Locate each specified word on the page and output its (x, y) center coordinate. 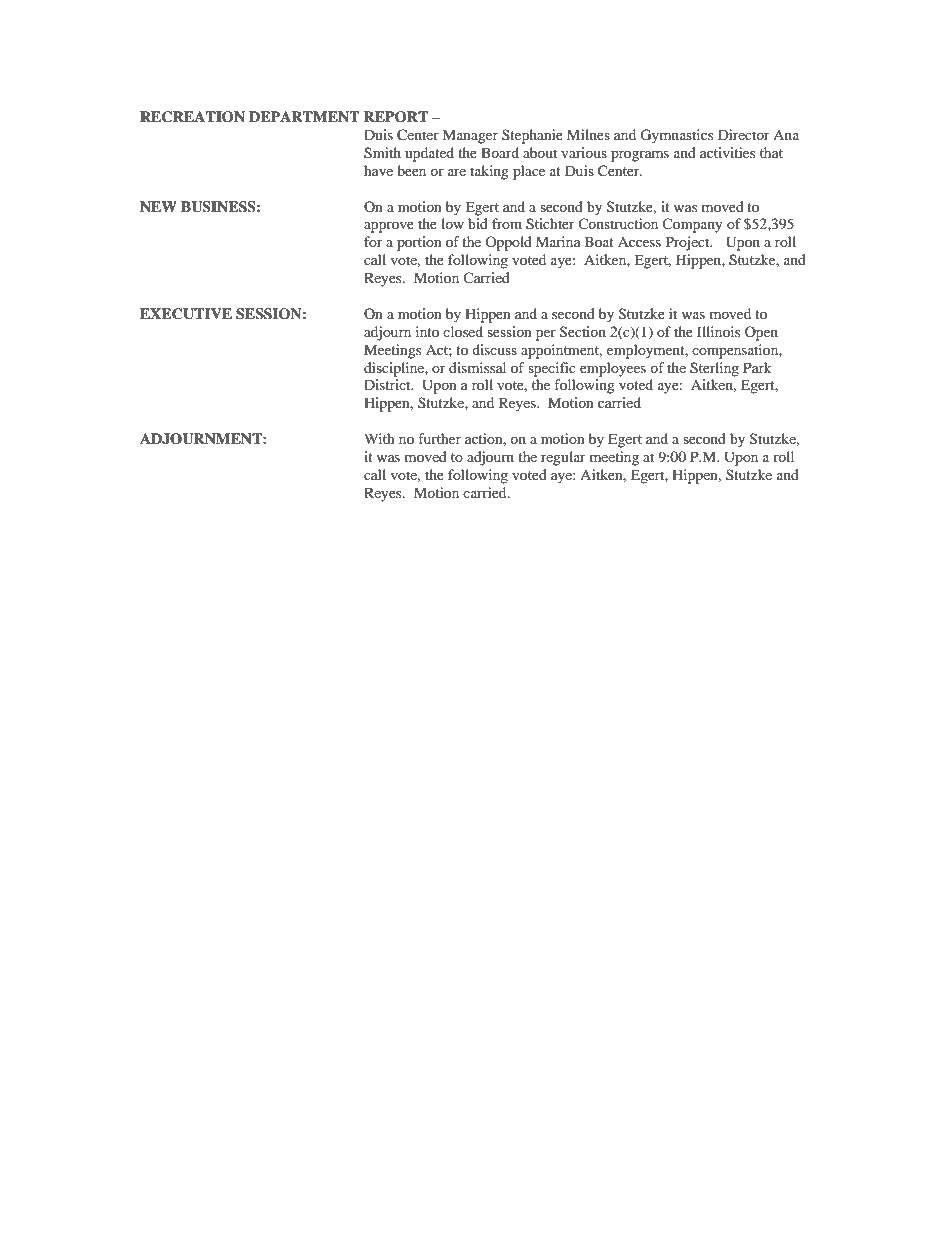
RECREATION (192, 117)
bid (478, 223)
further (439, 438)
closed (463, 331)
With (379, 438)
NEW (158, 206)
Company (692, 225)
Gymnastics (676, 136)
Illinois (718, 331)
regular (563, 458)
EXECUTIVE (186, 314)
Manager (470, 136)
